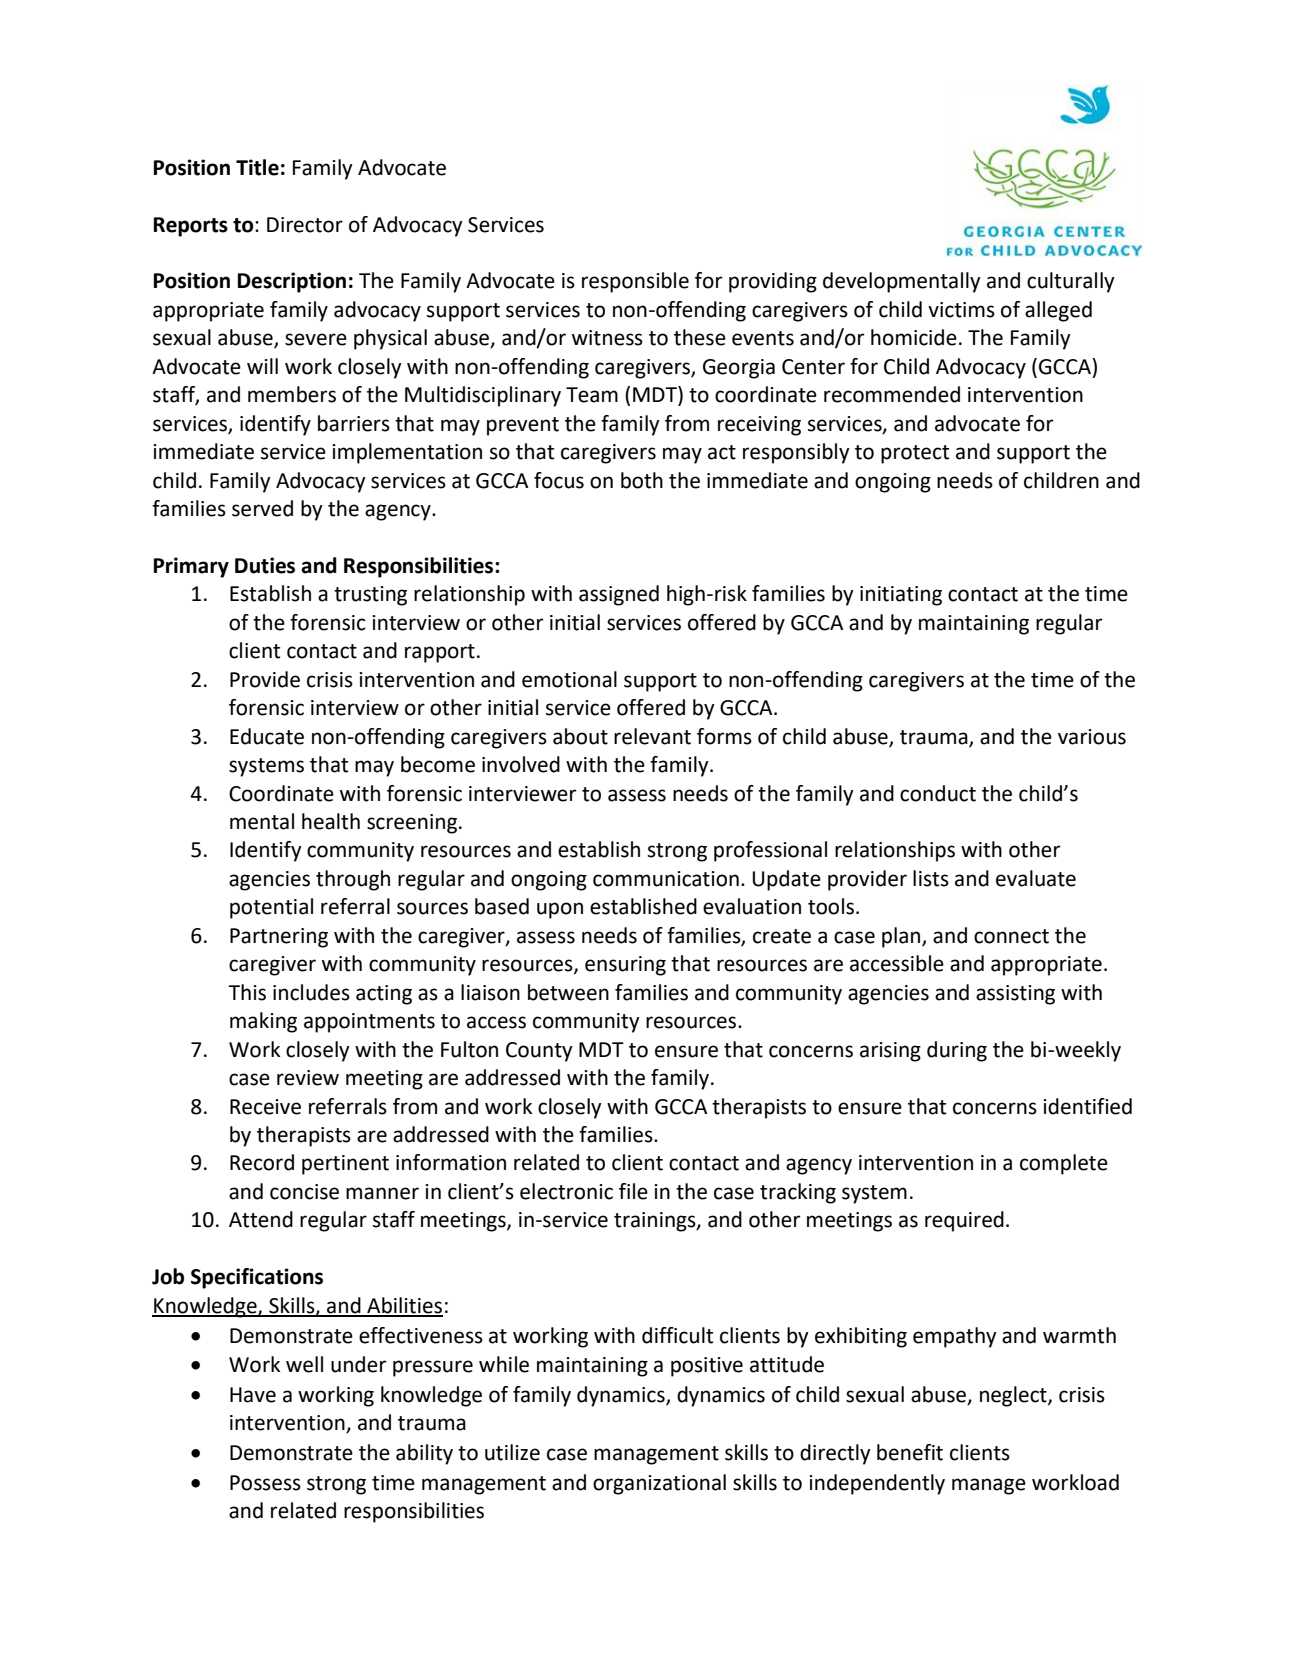 Image resolution: width=1296 pixels, height=1678 pixels. What do you see at coordinates (635, 282) in the screenshot?
I see `responsible` at bounding box center [635, 282].
